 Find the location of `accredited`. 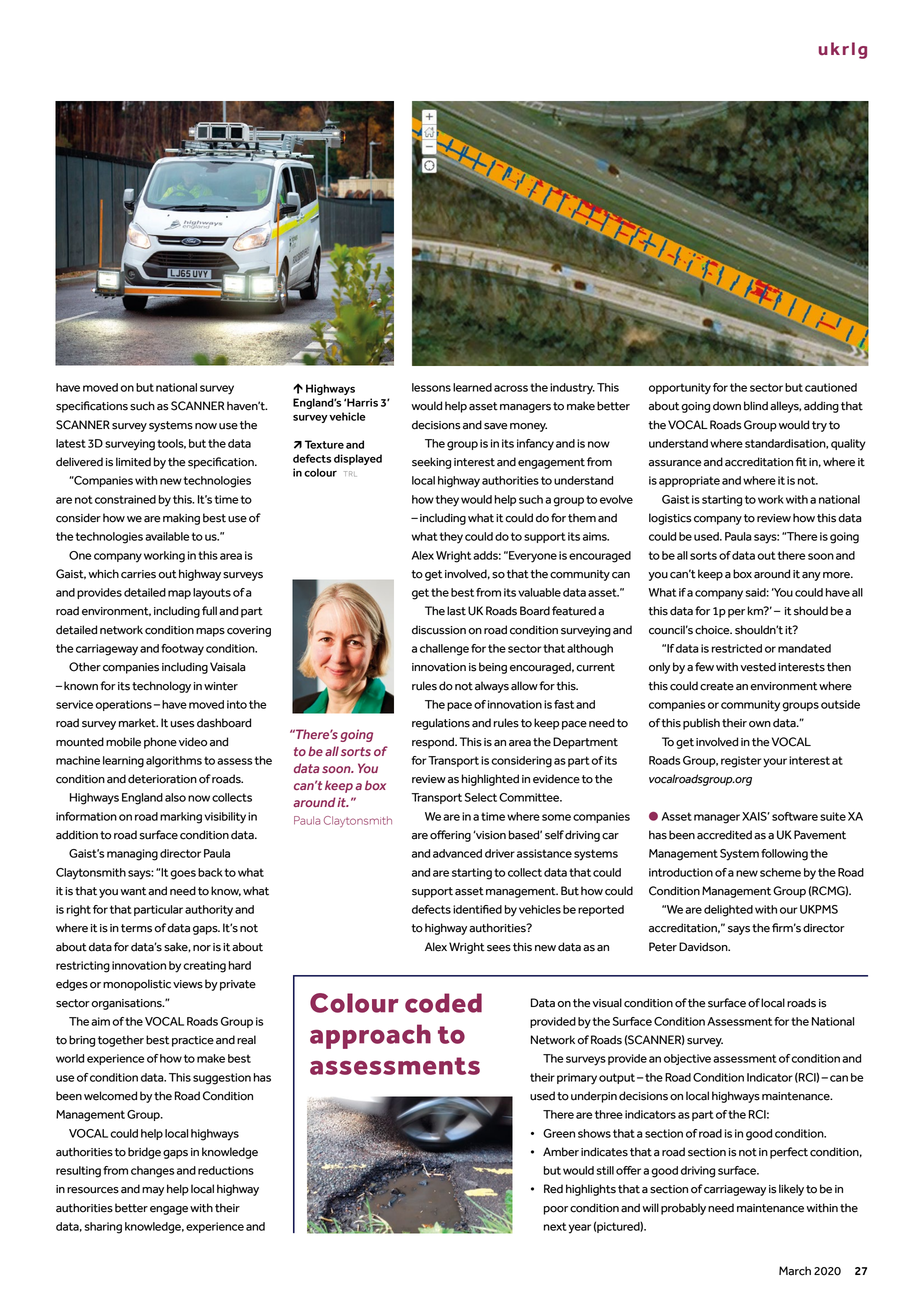

accredited is located at coordinates (724, 835).
